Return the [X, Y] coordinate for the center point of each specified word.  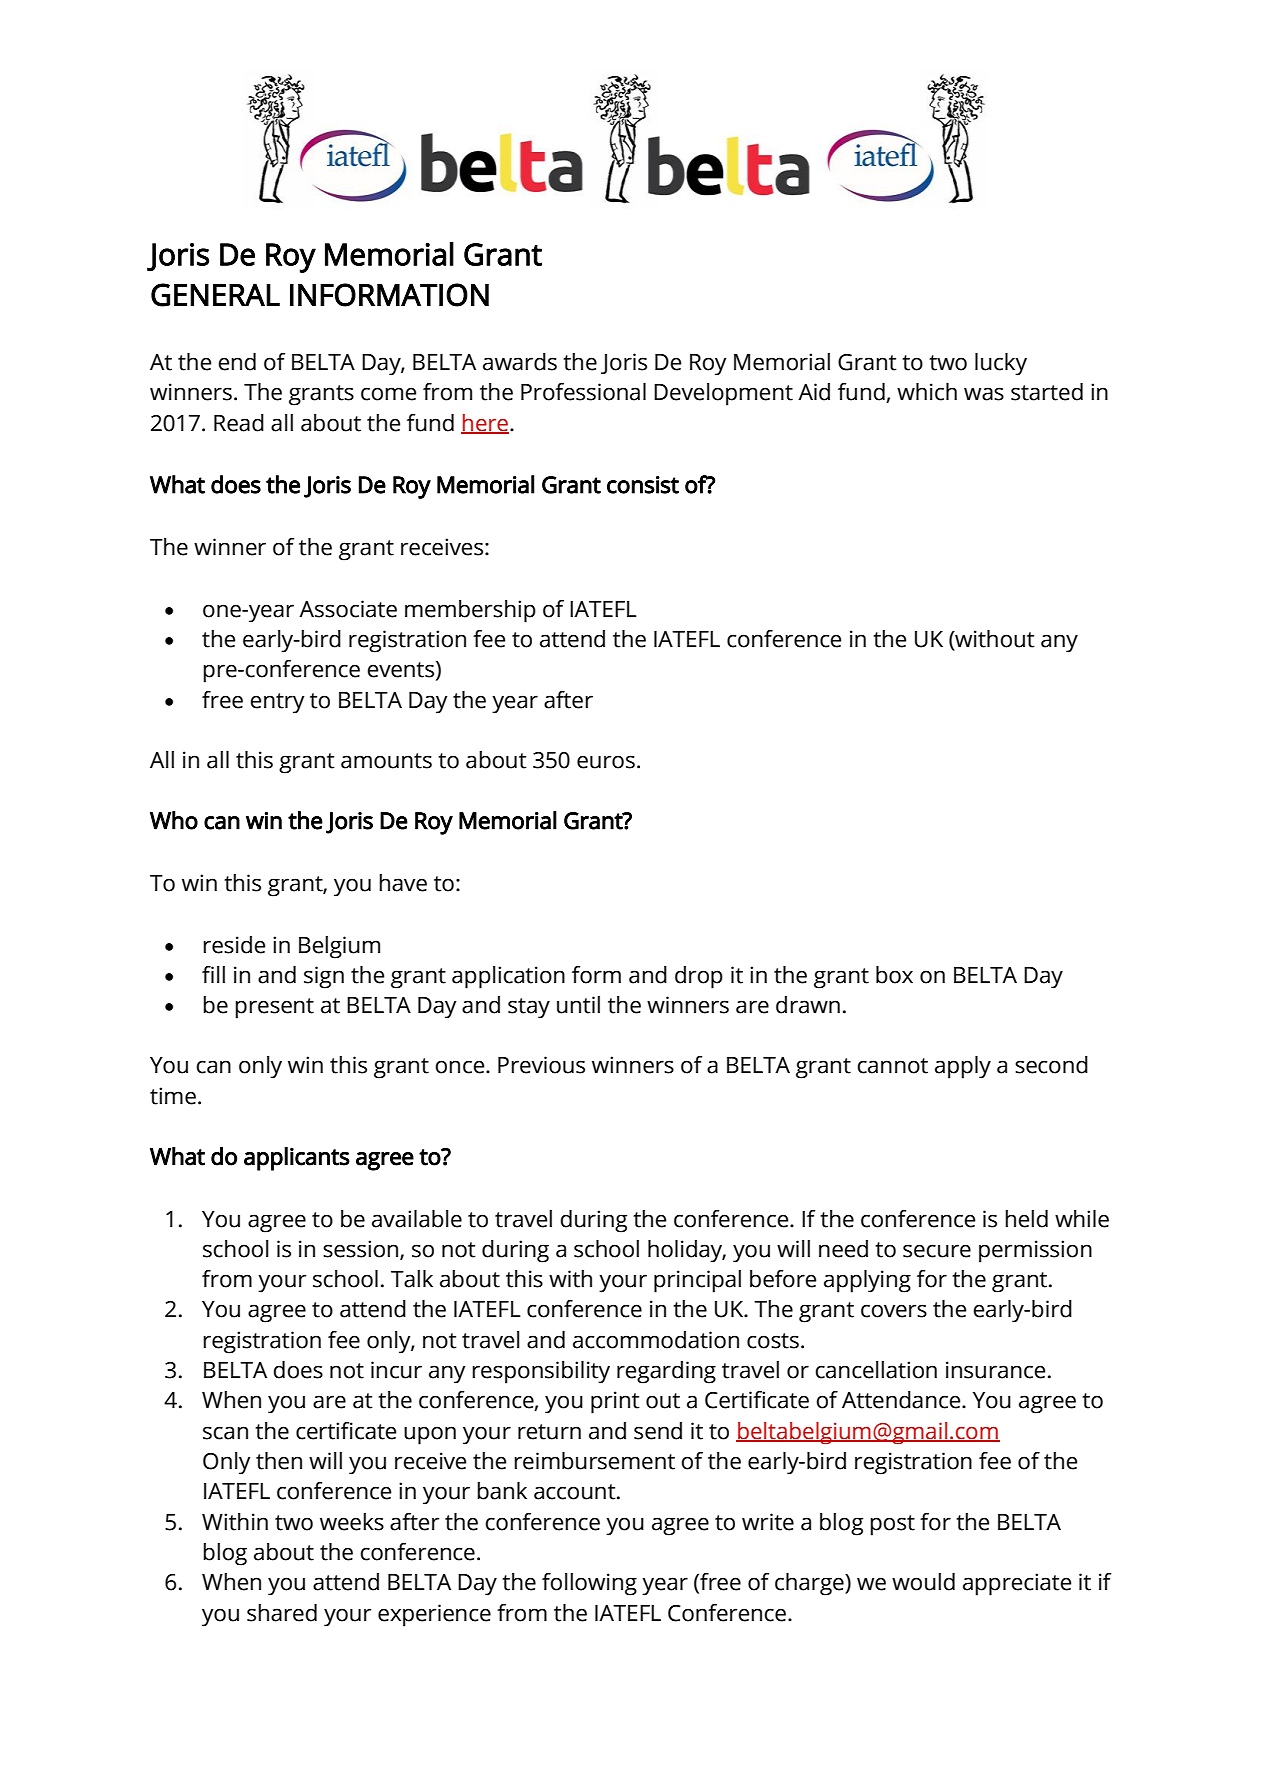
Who [174, 820]
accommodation [656, 1340]
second [1051, 1065]
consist [643, 485]
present [274, 1008]
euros [606, 762]
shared [282, 1613]
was [984, 394]
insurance [995, 1370]
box [894, 975]
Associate [348, 609]
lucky [1001, 364]
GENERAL [215, 295]
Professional [583, 392]
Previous [541, 1065]
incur [396, 1370]
